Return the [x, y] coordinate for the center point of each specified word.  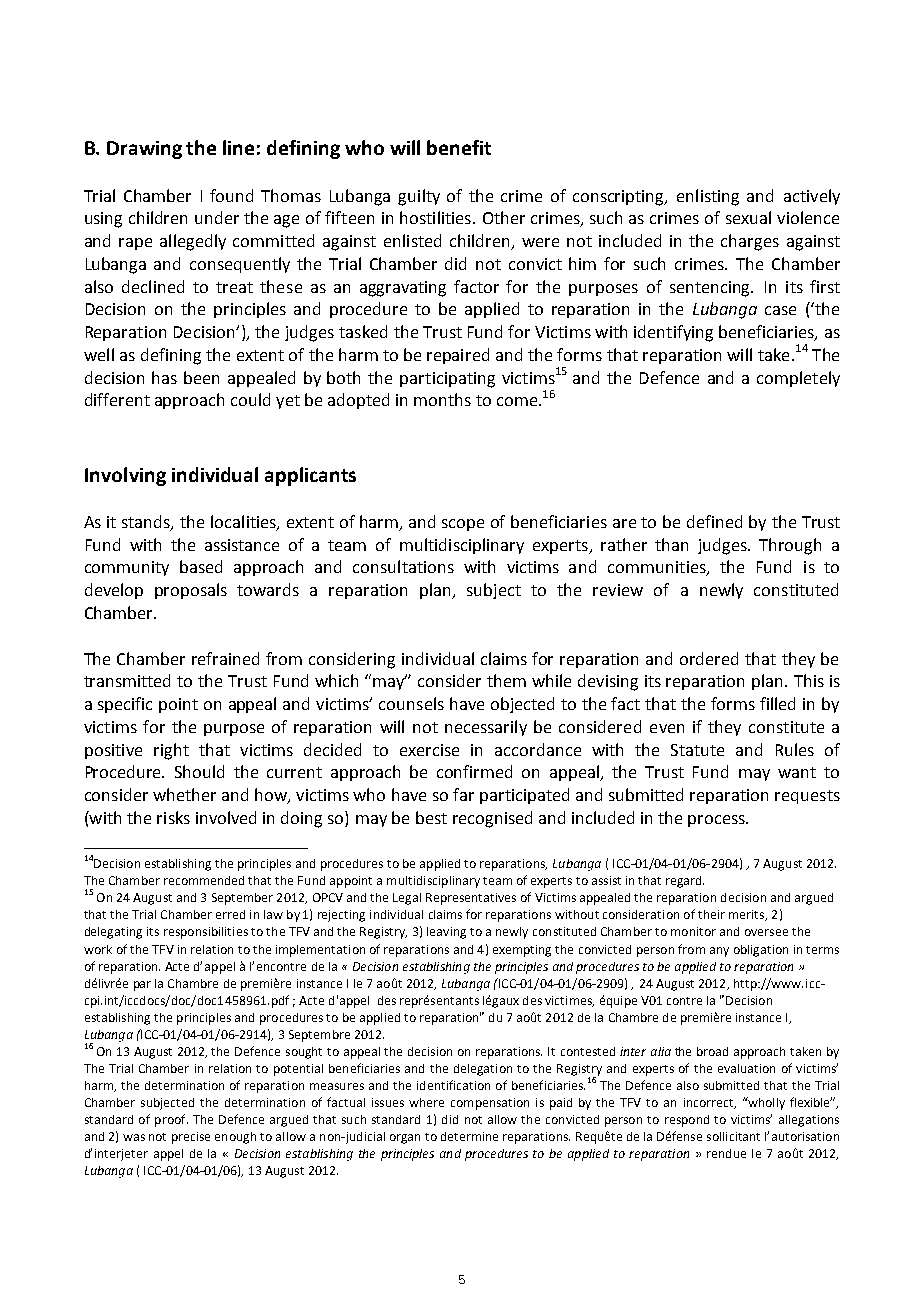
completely [798, 379]
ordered [709, 658]
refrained [225, 658]
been [201, 377]
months [442, 399]
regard [685, 882]
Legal [407, 899]
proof [171, 1120]
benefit [459, 147]
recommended [204, 880]
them [506, 680]
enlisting [708, 197]
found [231, 195]
